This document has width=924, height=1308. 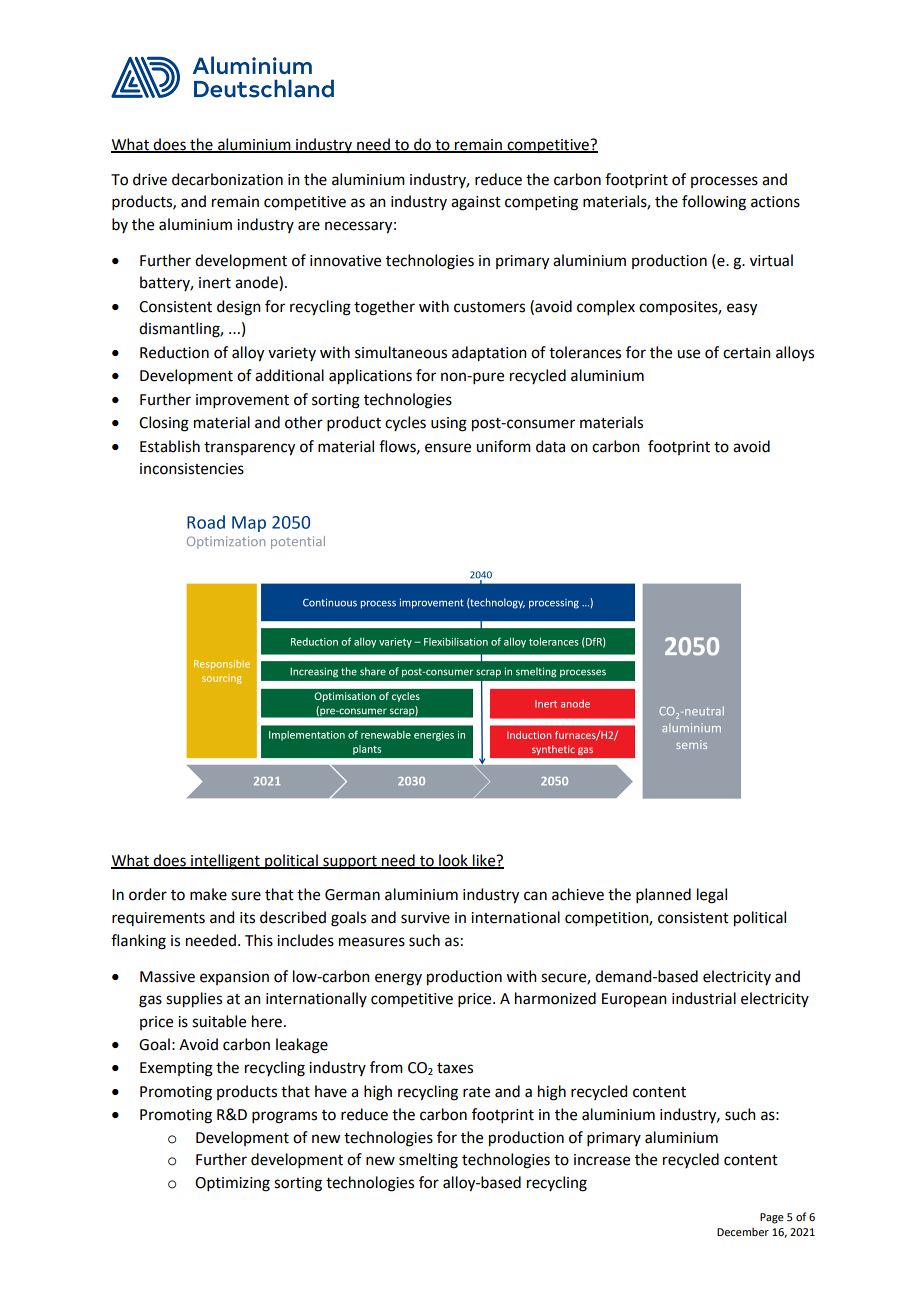 I want to click on smelting, so click(x=428, y=1161).
